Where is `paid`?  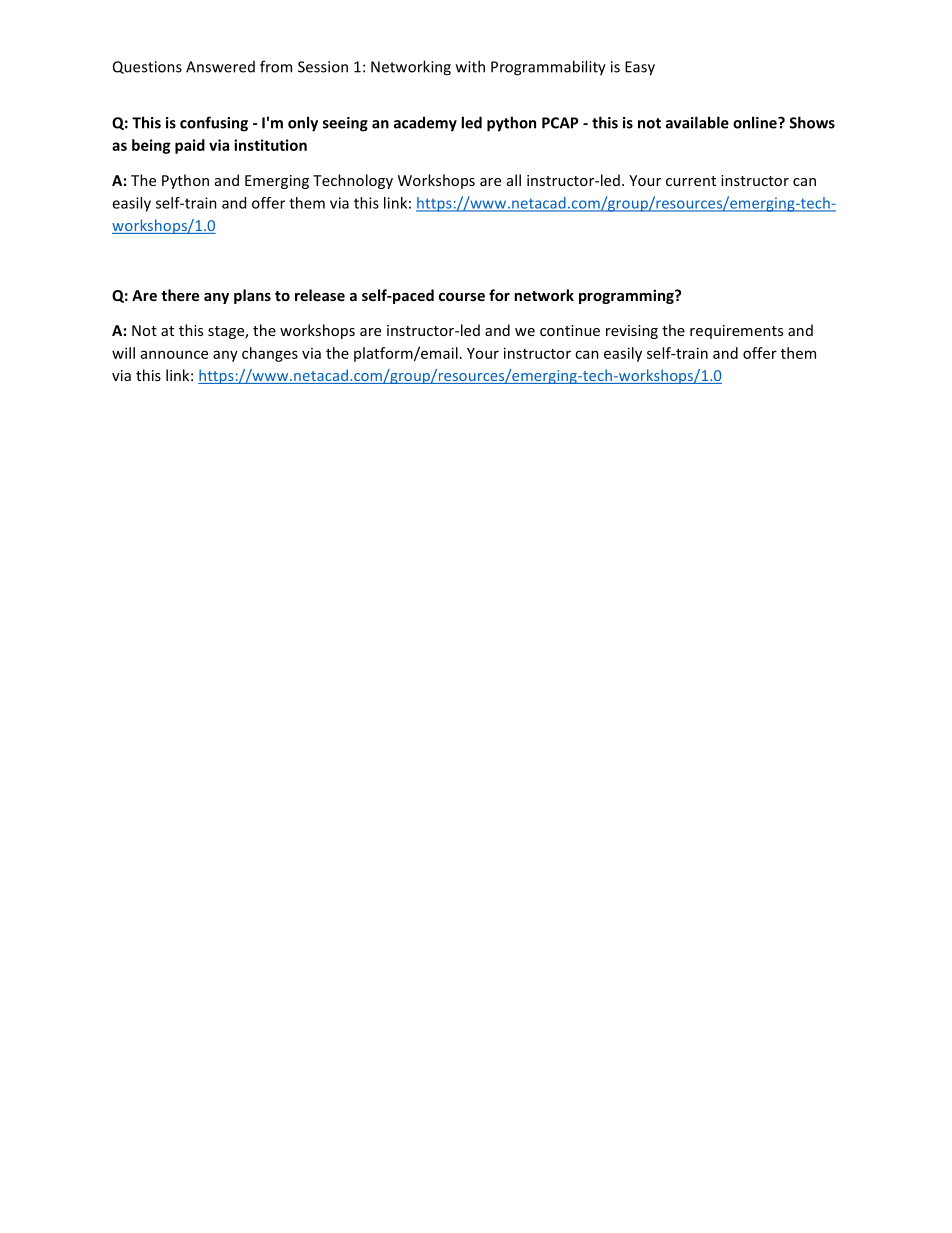 paid is located at coordinates (190, 146).
